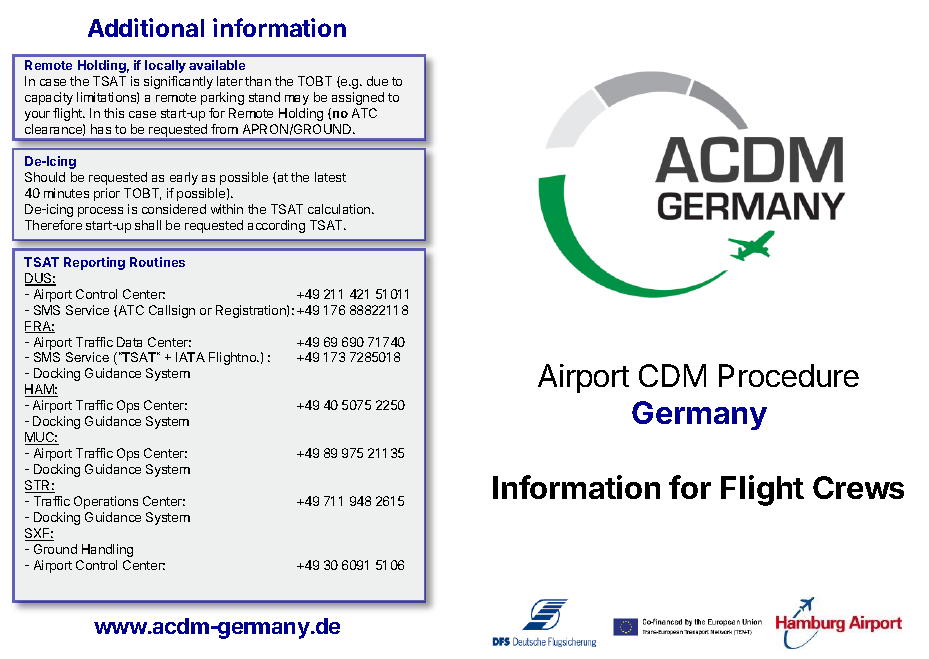 The height and width of the image is (659, 929). Describe the element at coordinates (129, 342) in the image. I see `Data` at that location.
